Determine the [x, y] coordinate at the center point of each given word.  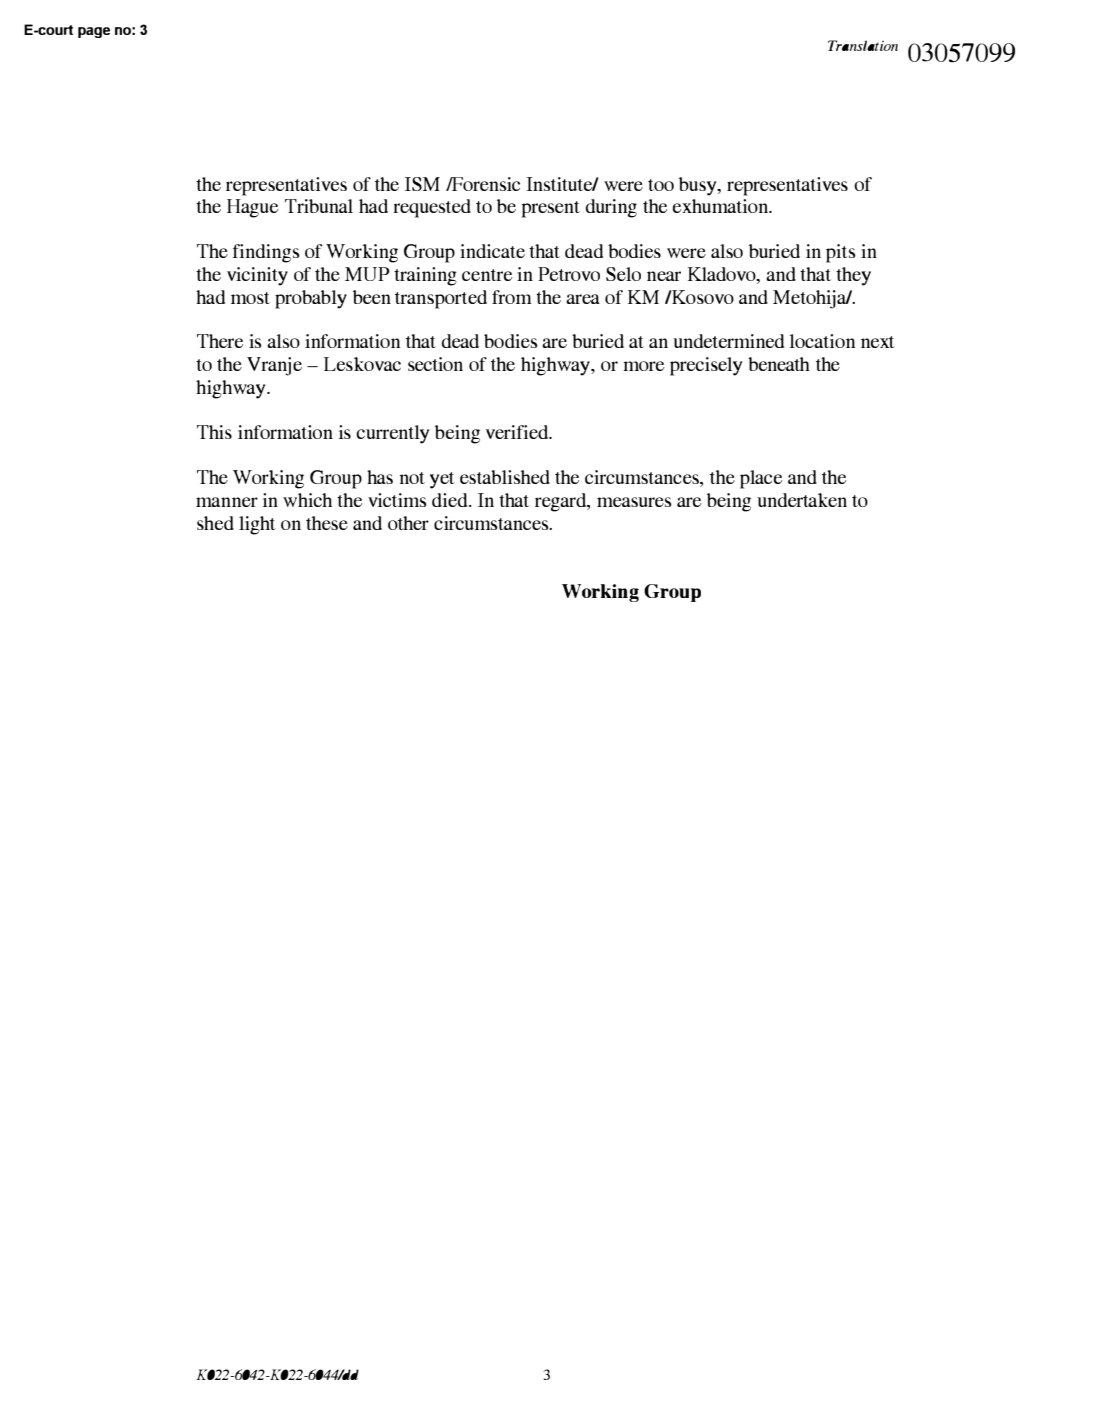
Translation [863, 45]
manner [227, 502]
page [94, 32]
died [451, 500]
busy [699, 186]
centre [487, 275]
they [853, 276]
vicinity [257, 276]
